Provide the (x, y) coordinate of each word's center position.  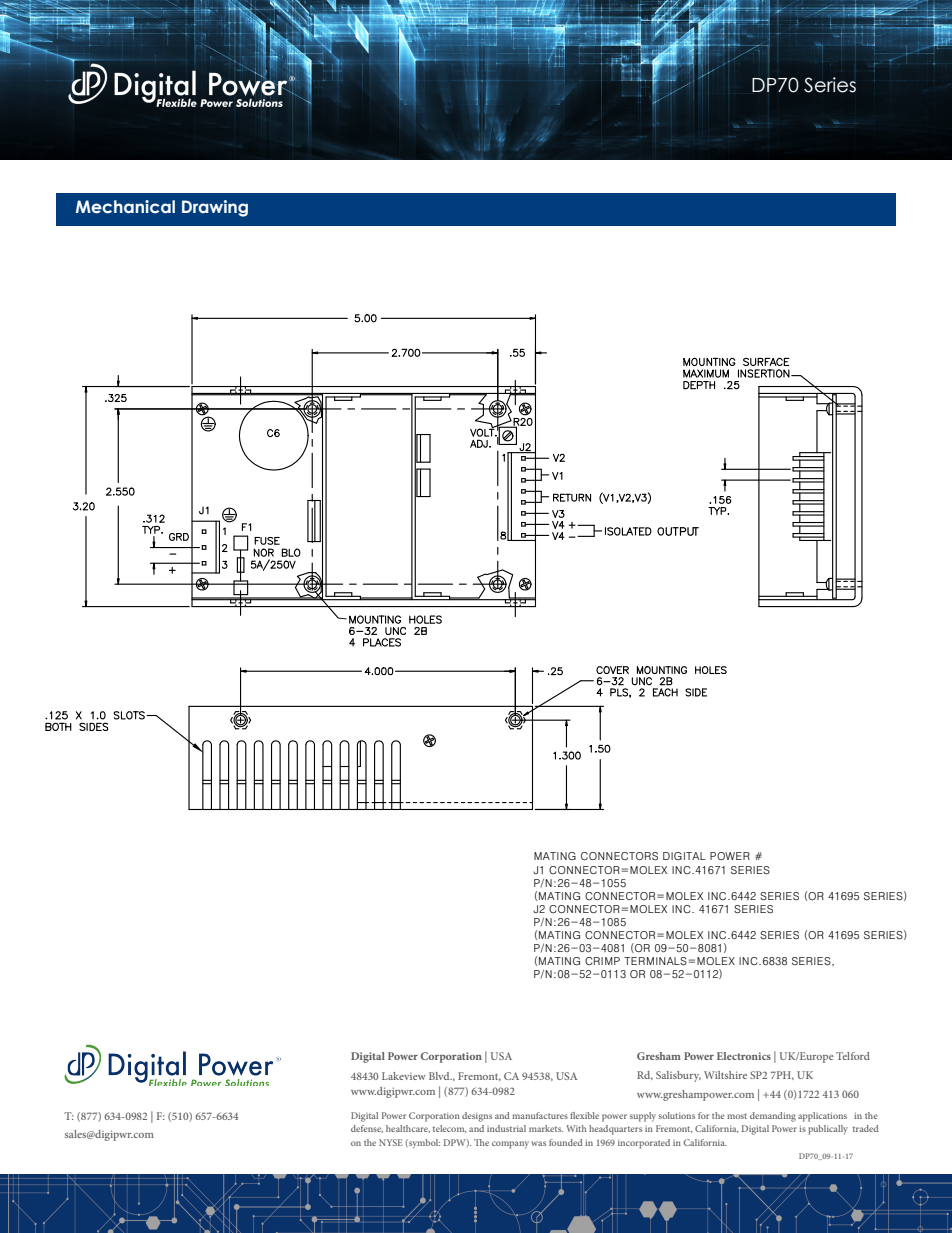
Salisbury (678, 1076)
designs (477, 1117)
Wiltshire (725, 1075)
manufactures (540, 1115)
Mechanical (125, 207)
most (737, 1116)
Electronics (744, 1056)
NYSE (391, 1142)
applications (822, 1117)
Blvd (440, 1076)
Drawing (215, 208)
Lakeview (404, 1076)
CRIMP (602, 961)
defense (367, 1129)
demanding (773, 1117)
